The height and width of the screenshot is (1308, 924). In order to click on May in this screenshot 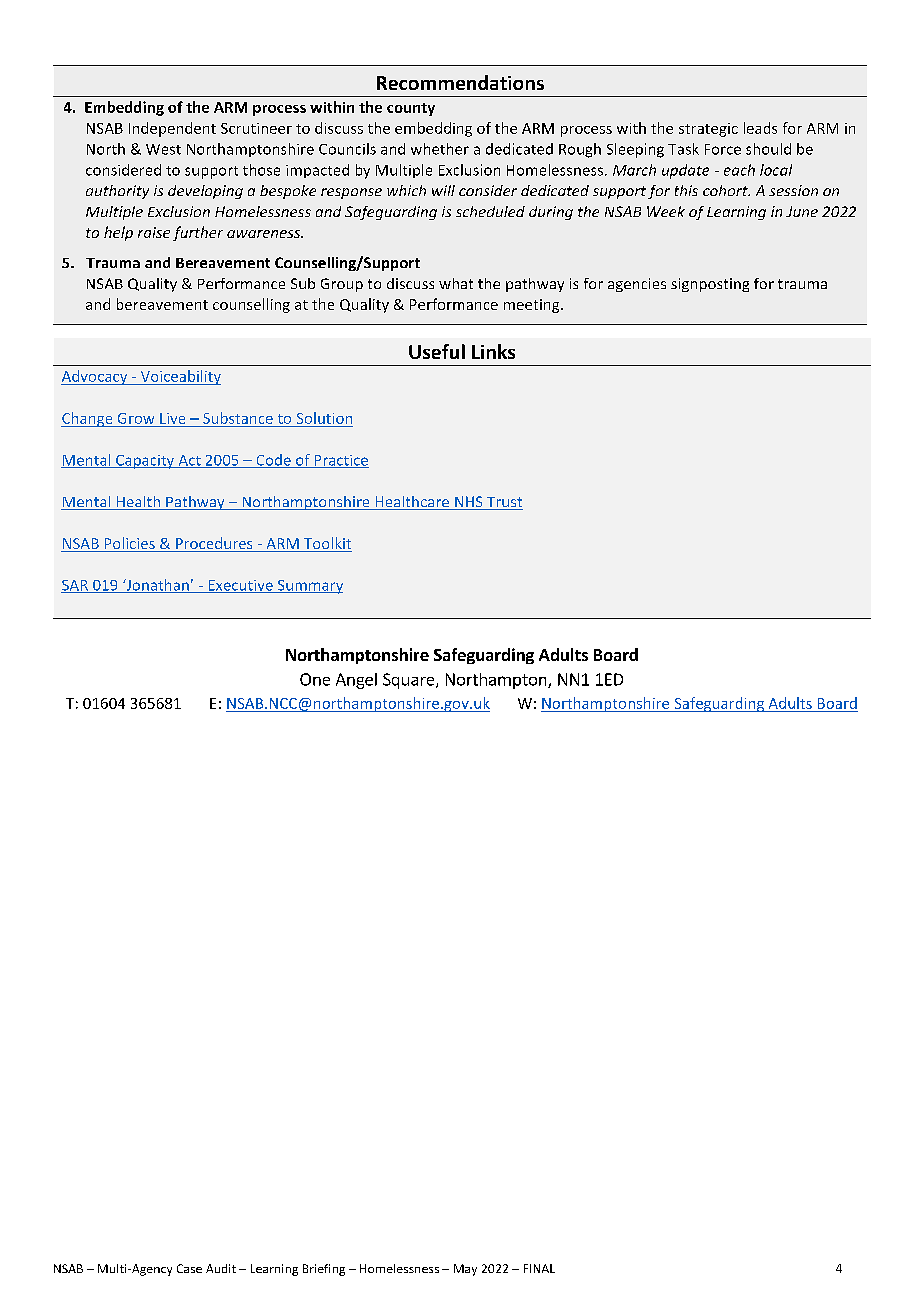, I will do `click(465, 1270)`.
